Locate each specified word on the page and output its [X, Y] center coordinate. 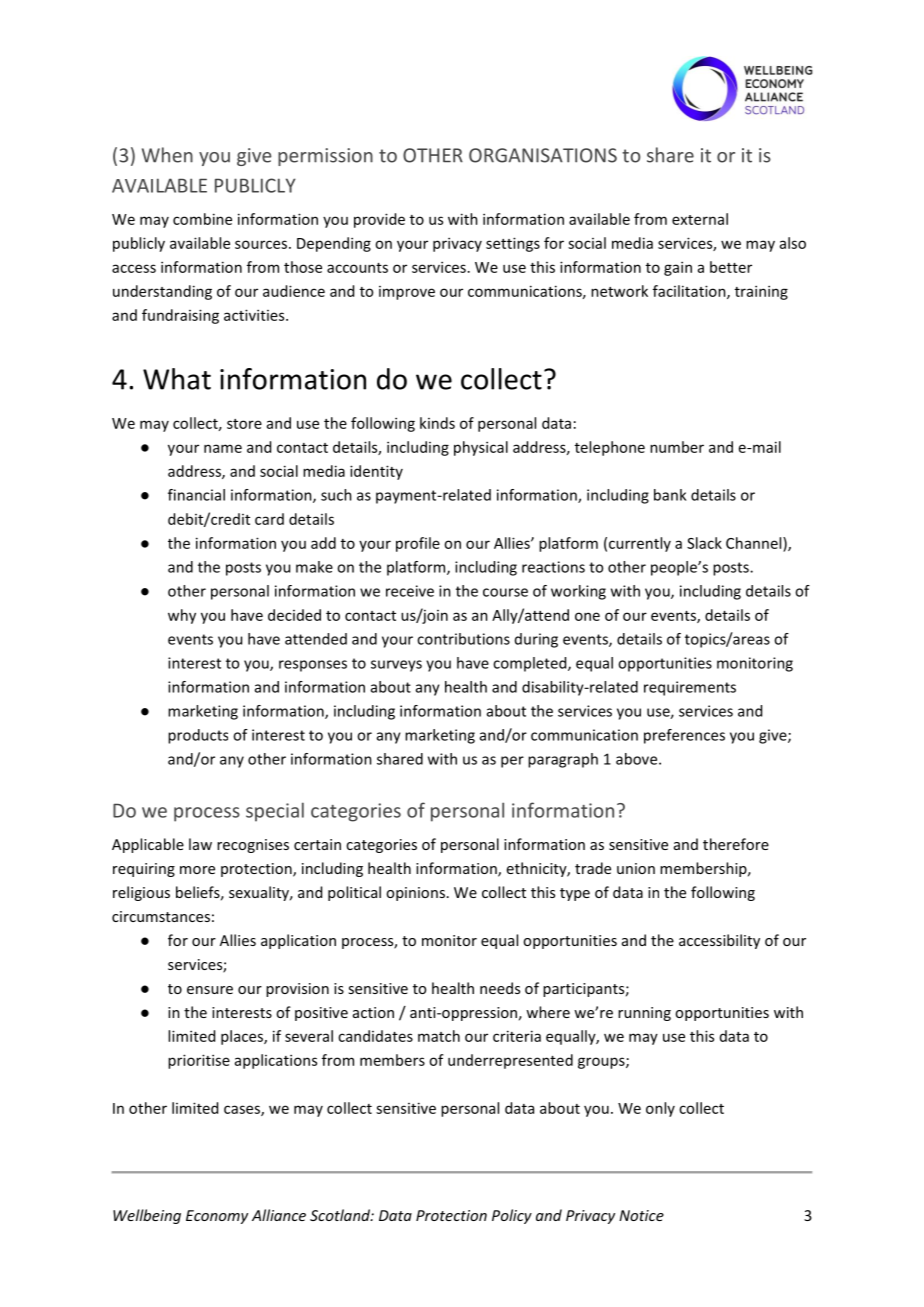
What [177, 379]
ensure [210, 990]
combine [202, 219]
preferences [684, 736]
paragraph [563, 760]
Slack [704, 543]
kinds [437, 423]
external [700, 219]
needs [500, 988]
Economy [217, 1217]
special [275, 812]
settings [513, 244]
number [677, 447]
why [182, 616]
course [505, 592]
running [644, 1014]
